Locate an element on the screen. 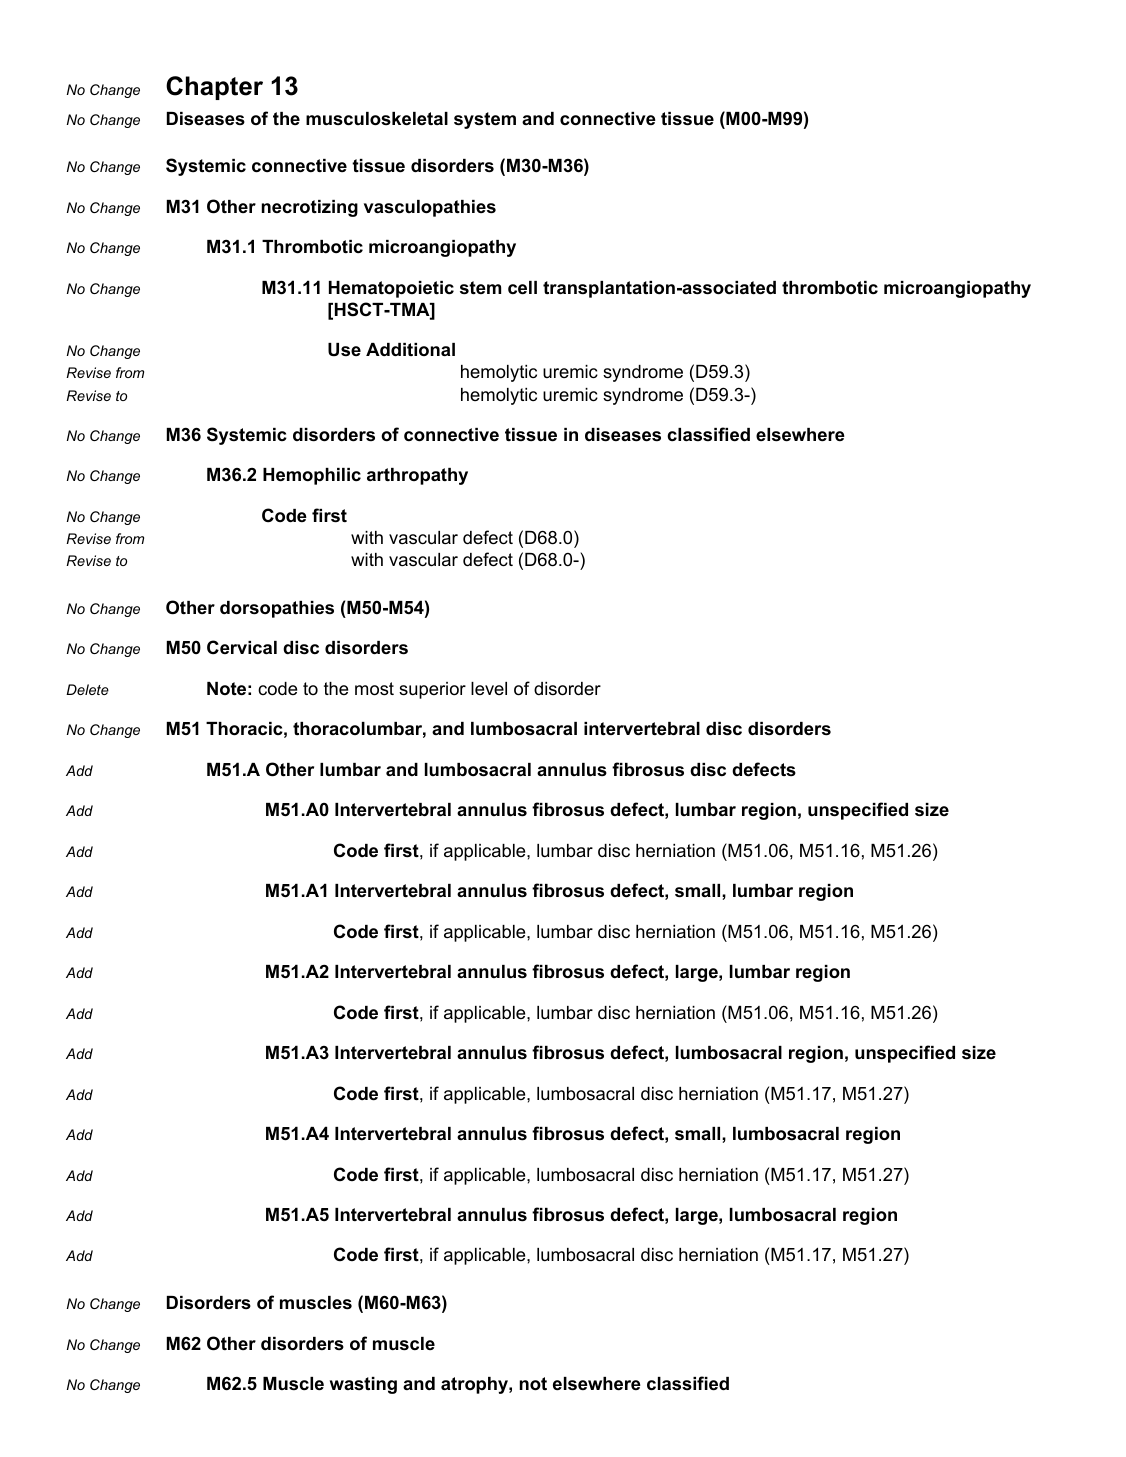 The width and height of the screenshot is (1126, 1457). most is located at coordinates (374, 689).
